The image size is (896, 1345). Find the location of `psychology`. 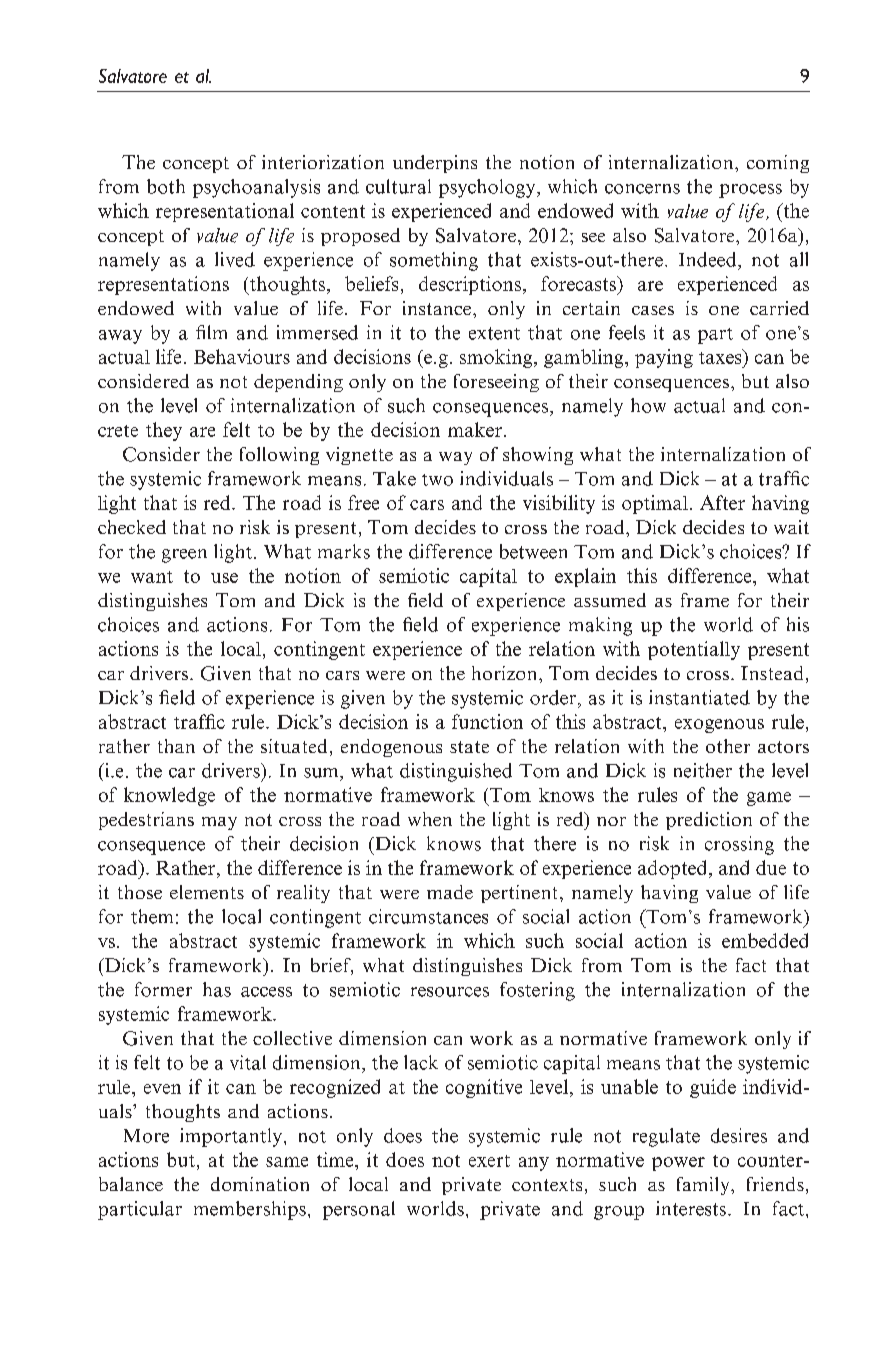

psychology is located at coordinates (488, 188).
